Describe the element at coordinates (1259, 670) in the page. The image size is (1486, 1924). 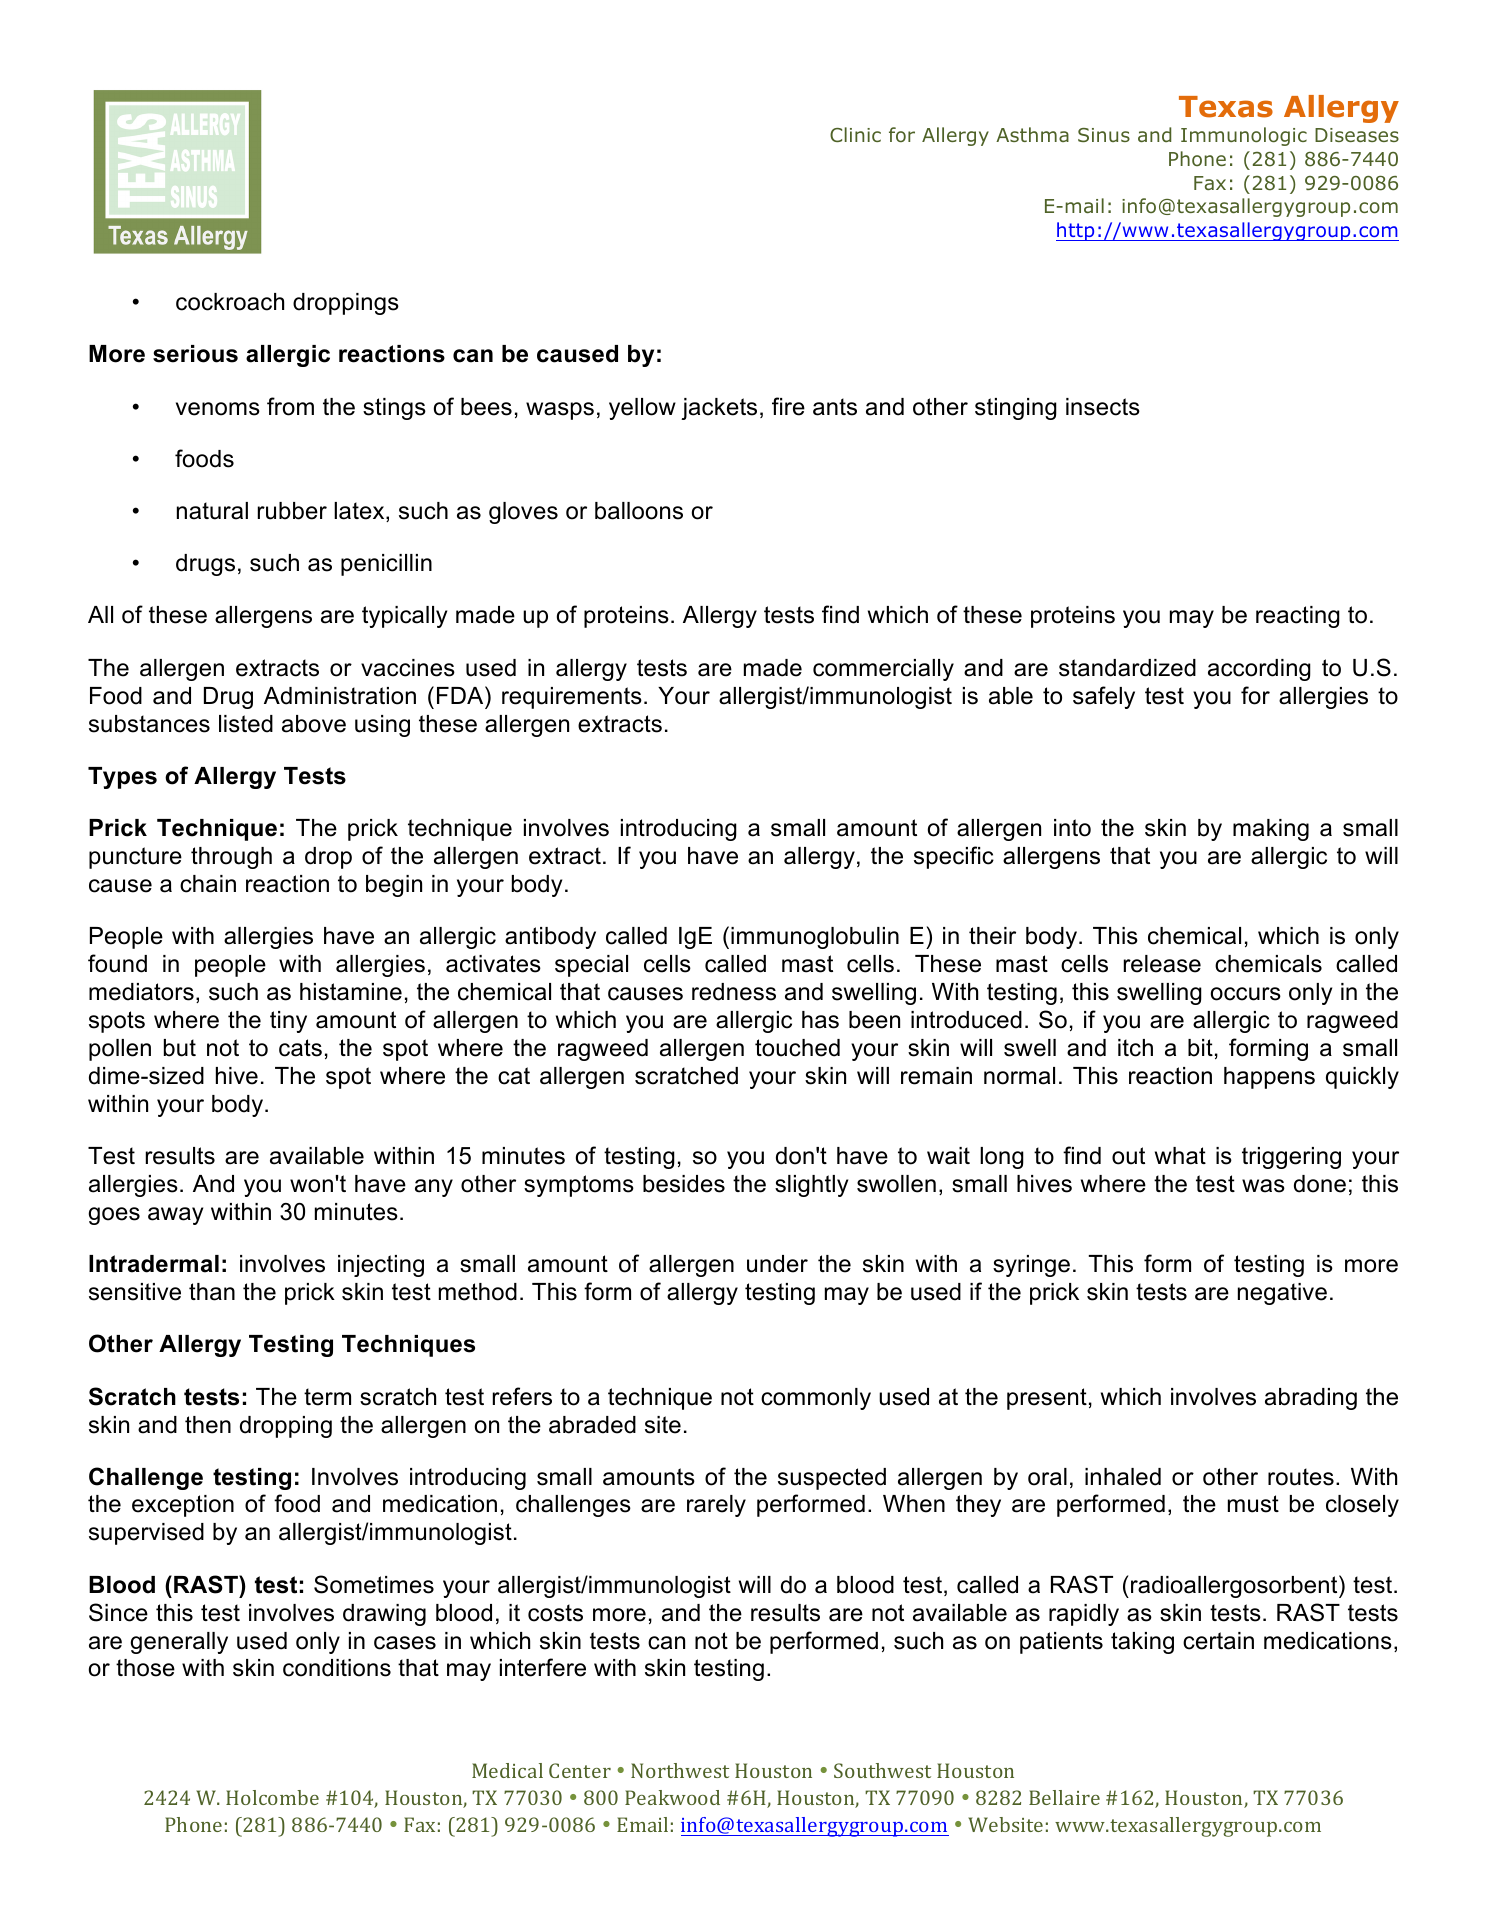
I see `according` at that location.
